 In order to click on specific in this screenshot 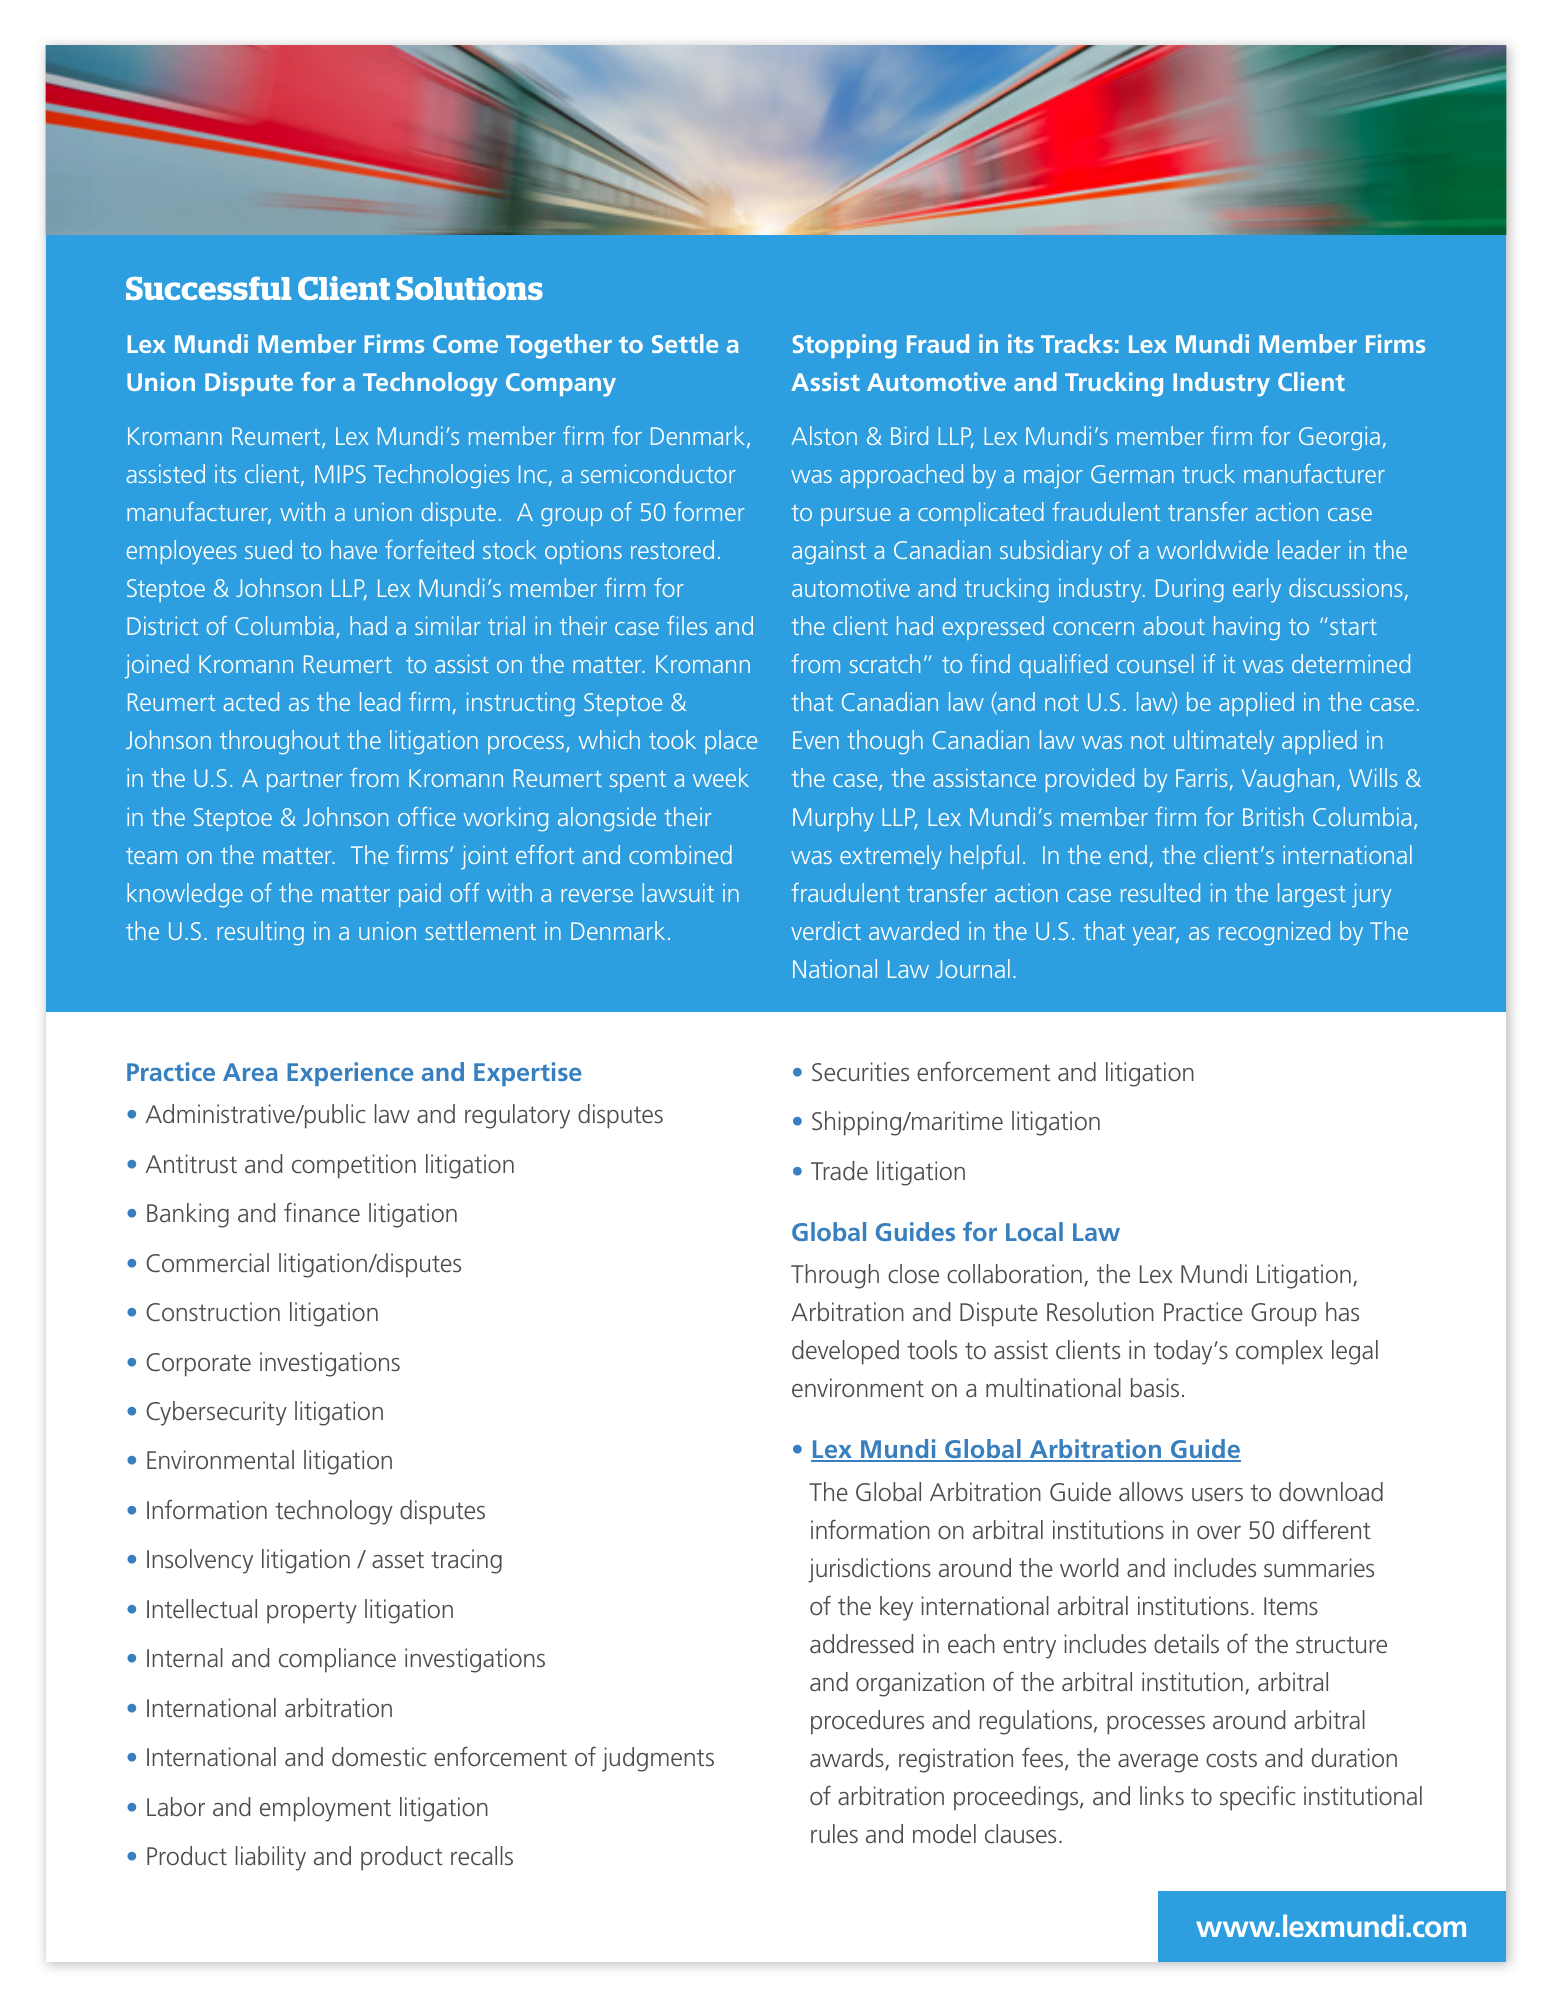, I will do `click(1257, 1798)`.
